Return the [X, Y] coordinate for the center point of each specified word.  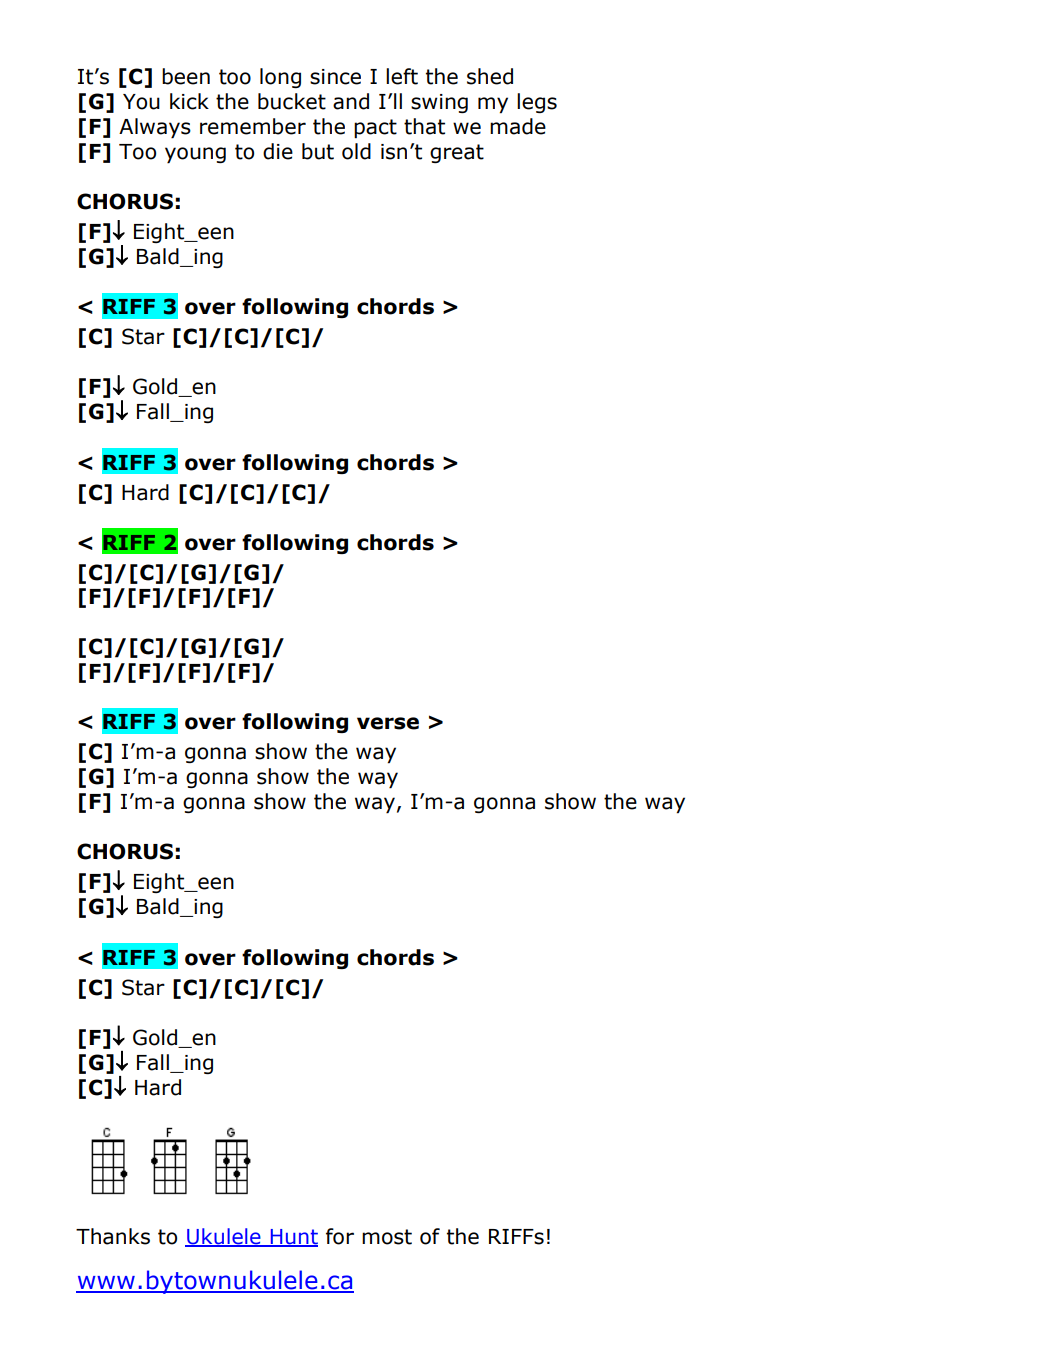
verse [388, 723]
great [457, 153]
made [518, 126]
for [340, 1236]
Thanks [113, 1236]
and [351, 101]
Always [155, 128]
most [387, 1237]
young [195, 155]
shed [490, 76]
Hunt [293, 1237]
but [318, 151]
